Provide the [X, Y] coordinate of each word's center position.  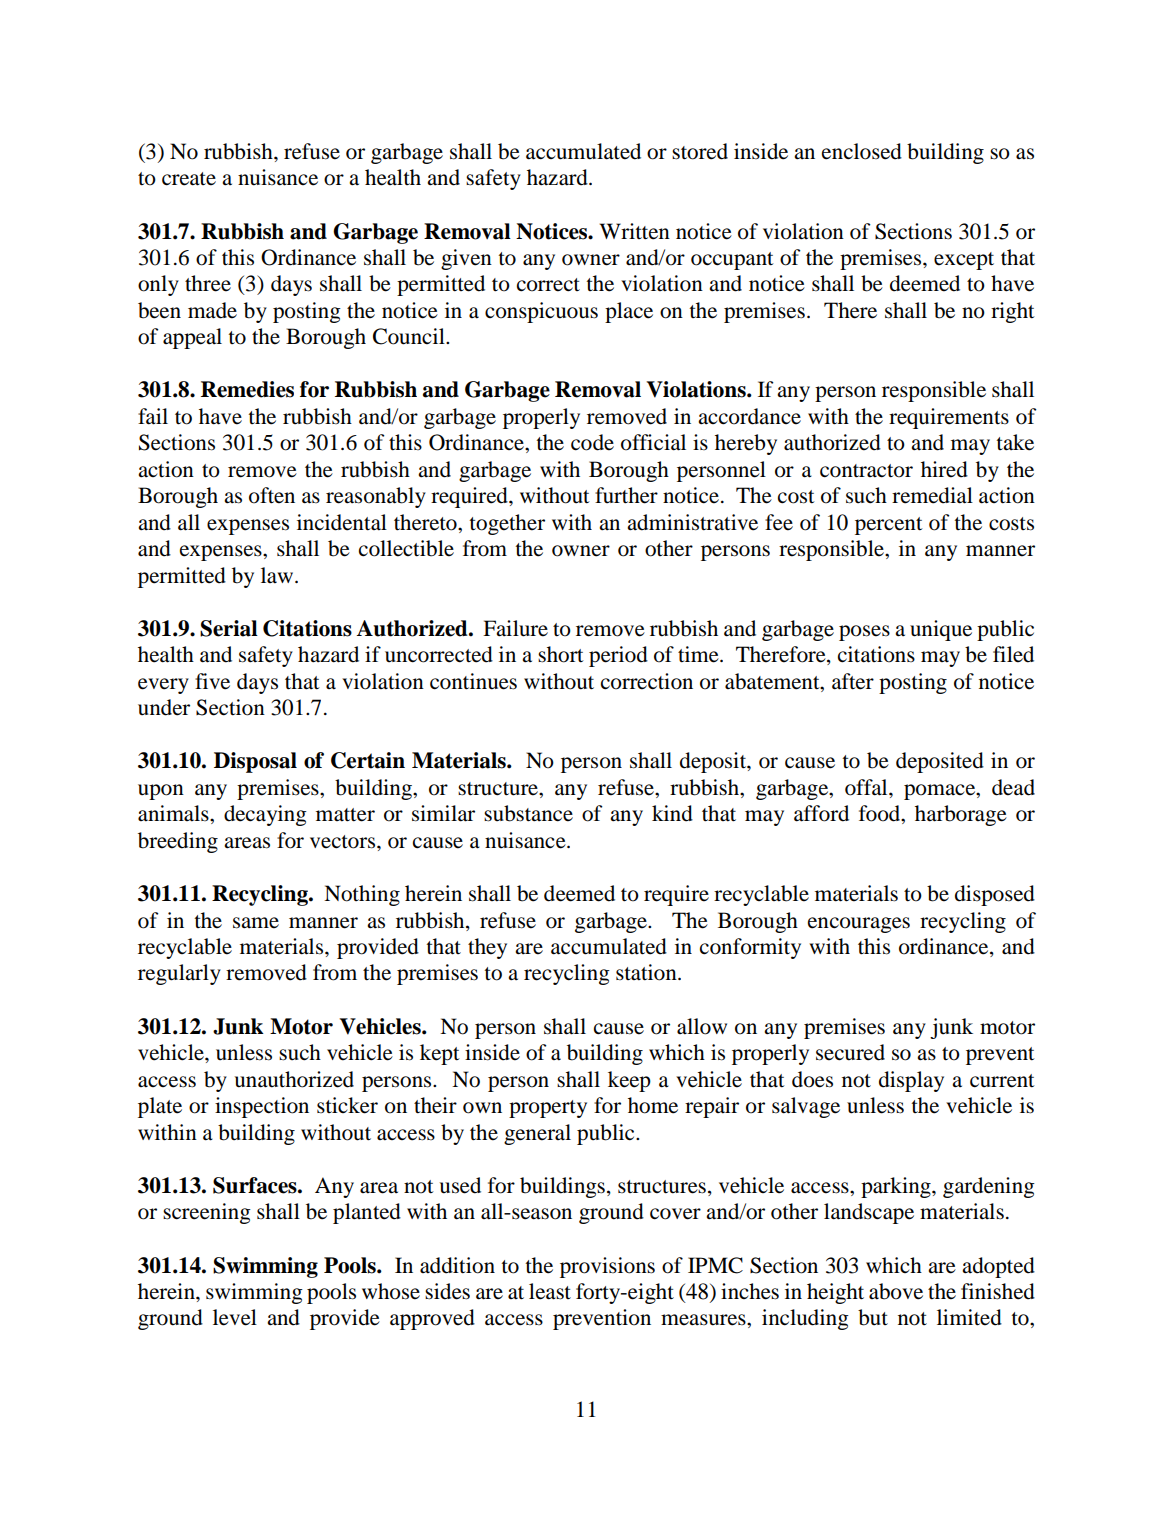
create [189, 179]
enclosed [862, 151]
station [647, 972]
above [896, 1291]
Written [635, 231]
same [256, 923]
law [278, 575]
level [235, 1317]
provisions [607, 1267]
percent [889, 526]
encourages [859, 925]
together [507, 524]
